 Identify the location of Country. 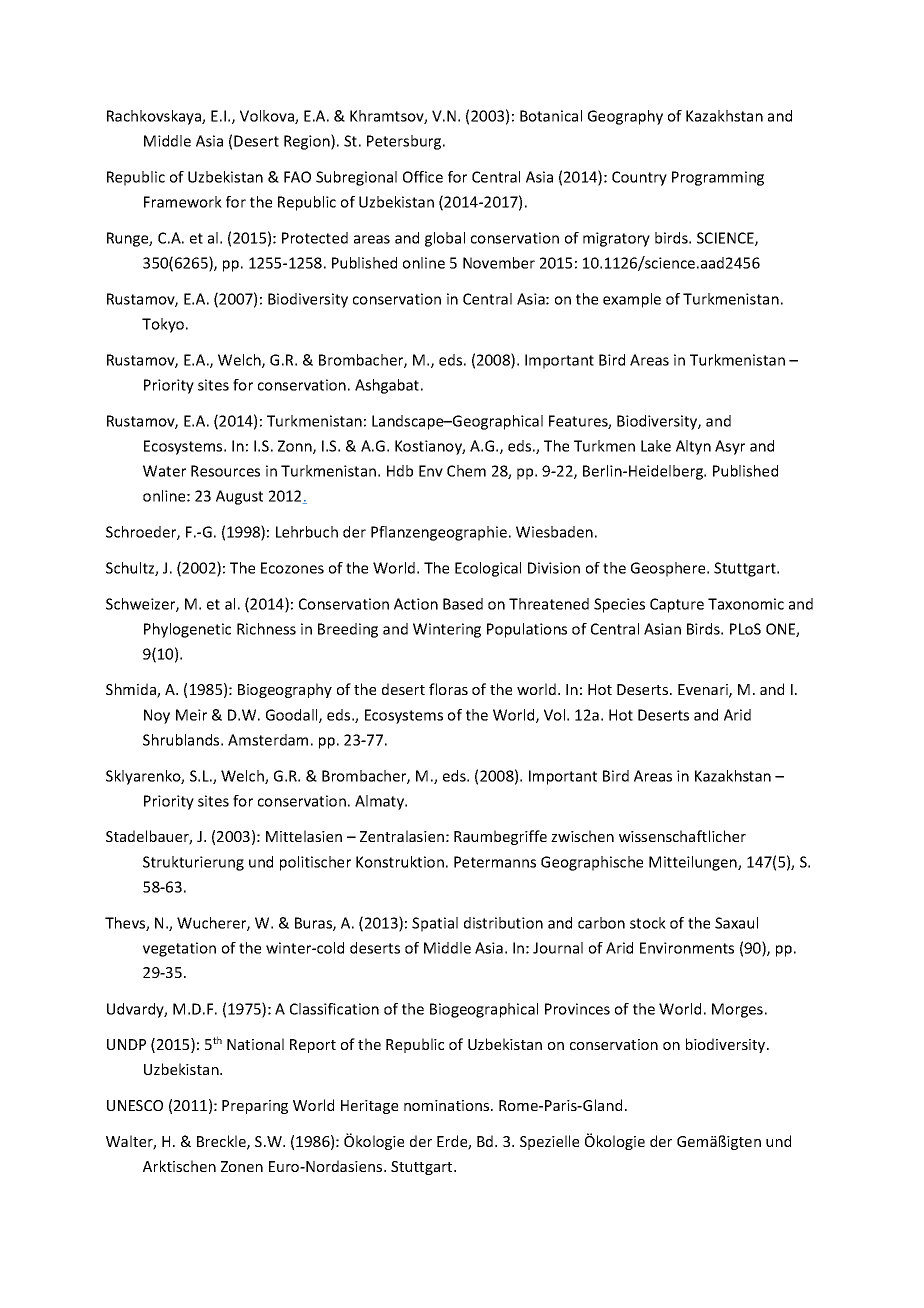
(639, 178).
